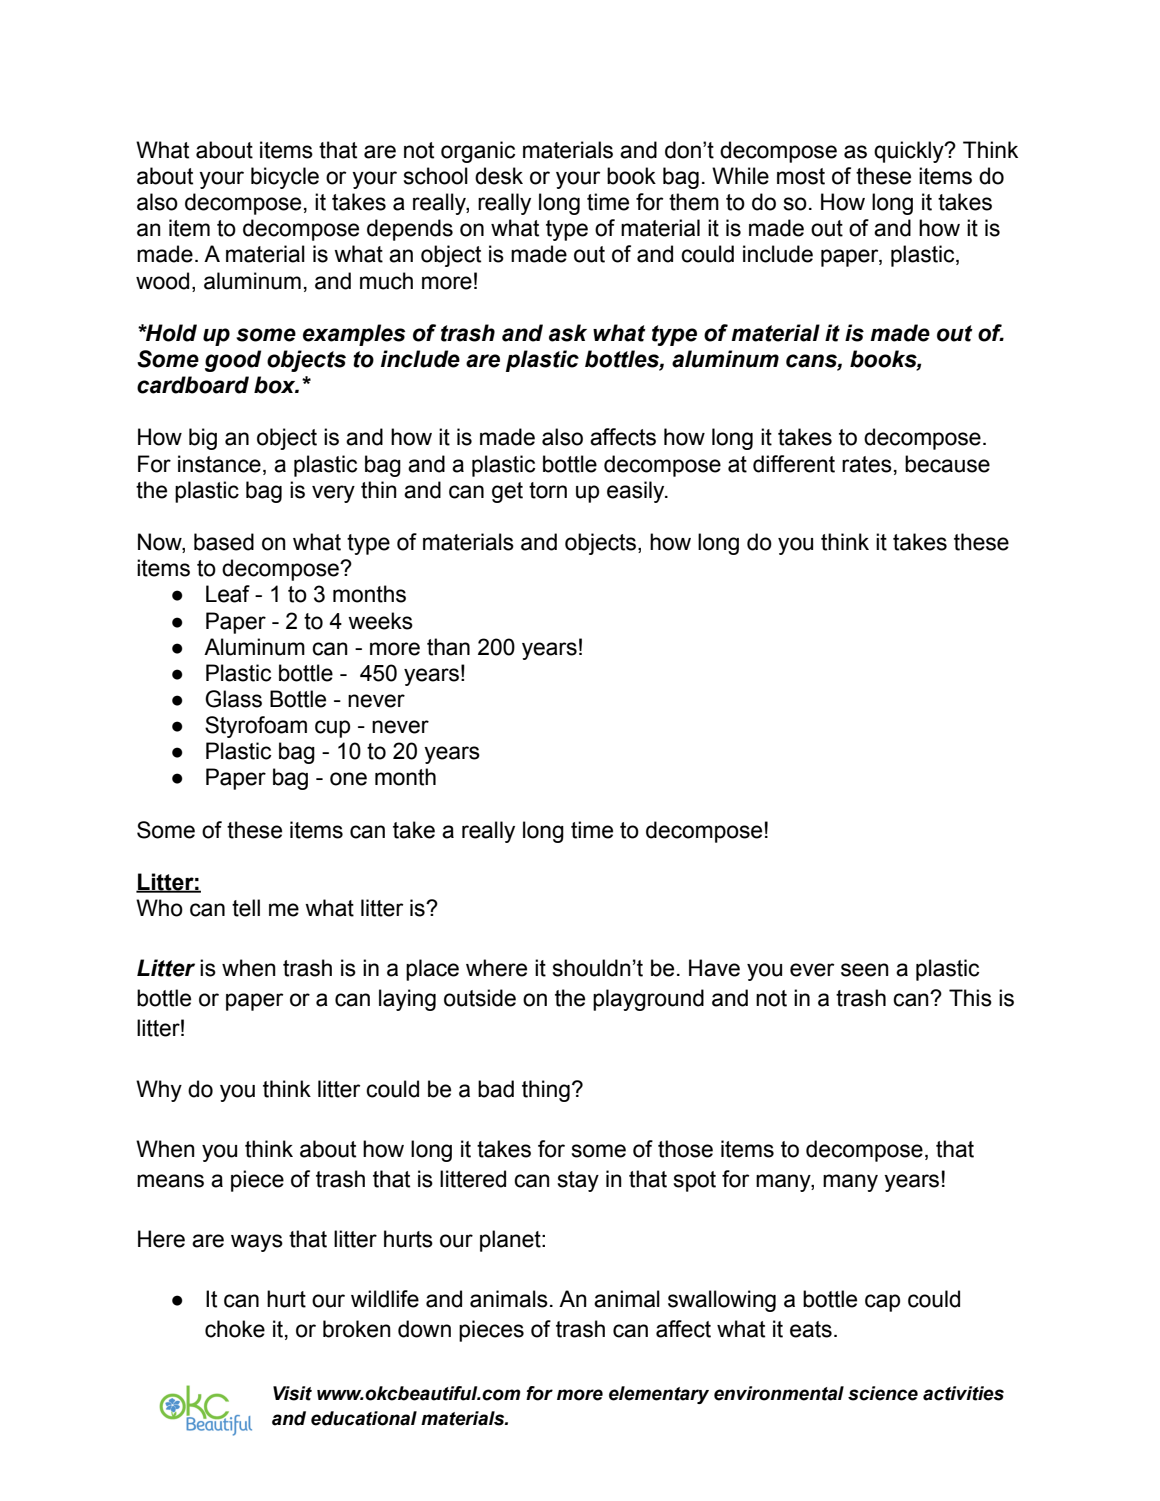  Describe the element at coordinates (883, 1393) in the document. I see `science` at that location.
